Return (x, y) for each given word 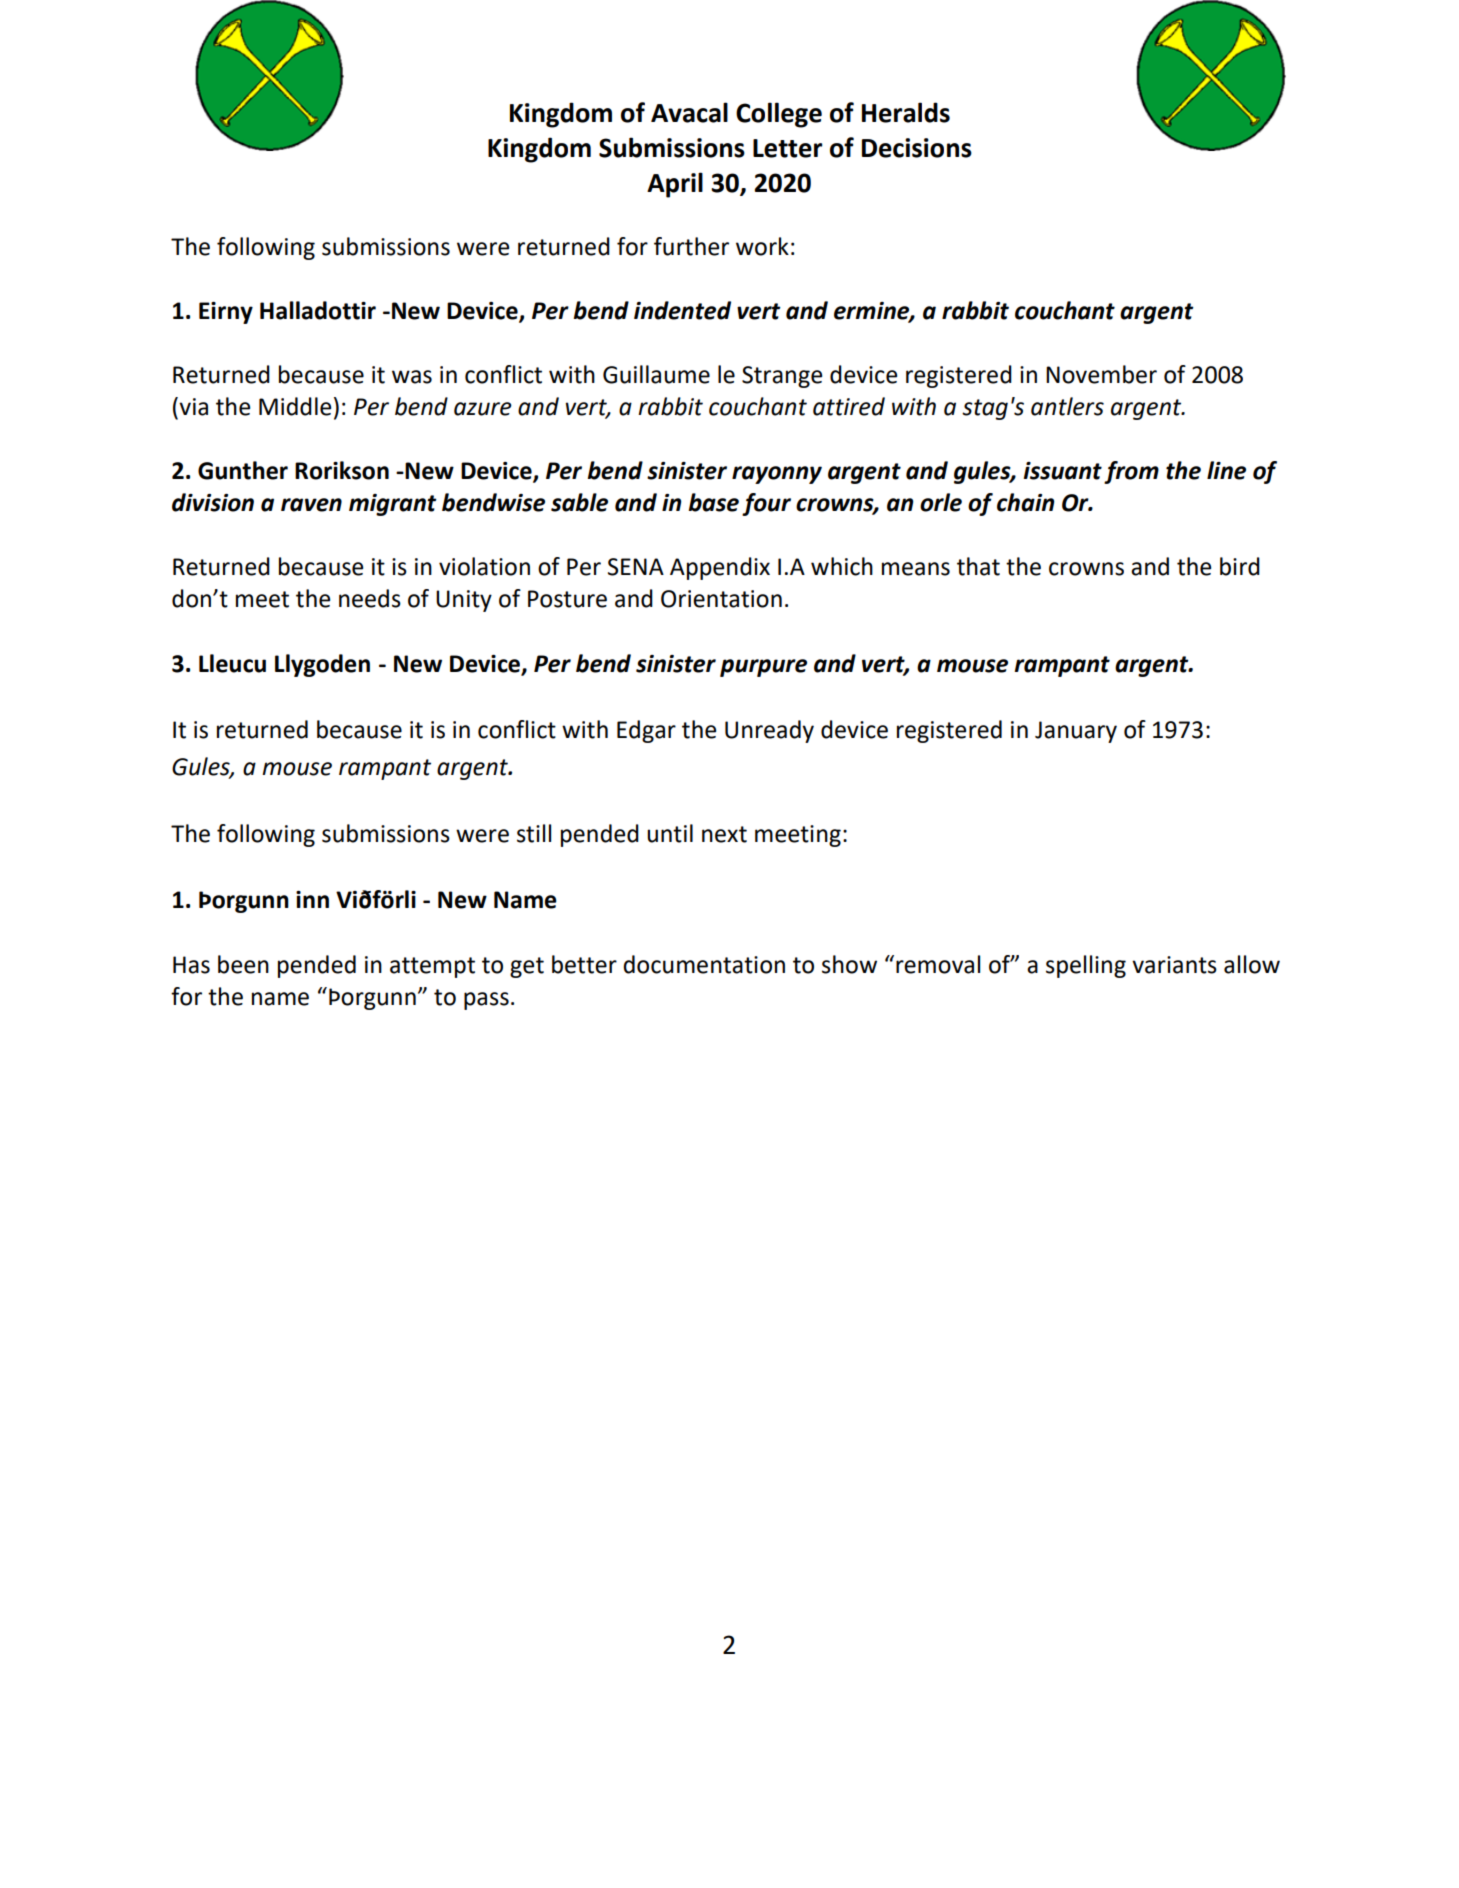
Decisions (917, 148)
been (243, 964)
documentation (704, 964)
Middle (295, 406)
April (675, 185)
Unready (769, 731)
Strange (782, 377)
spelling (1086, 966)
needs (370, 598)
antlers (1067, 406)
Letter (787, 148)
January (1076, 732)
